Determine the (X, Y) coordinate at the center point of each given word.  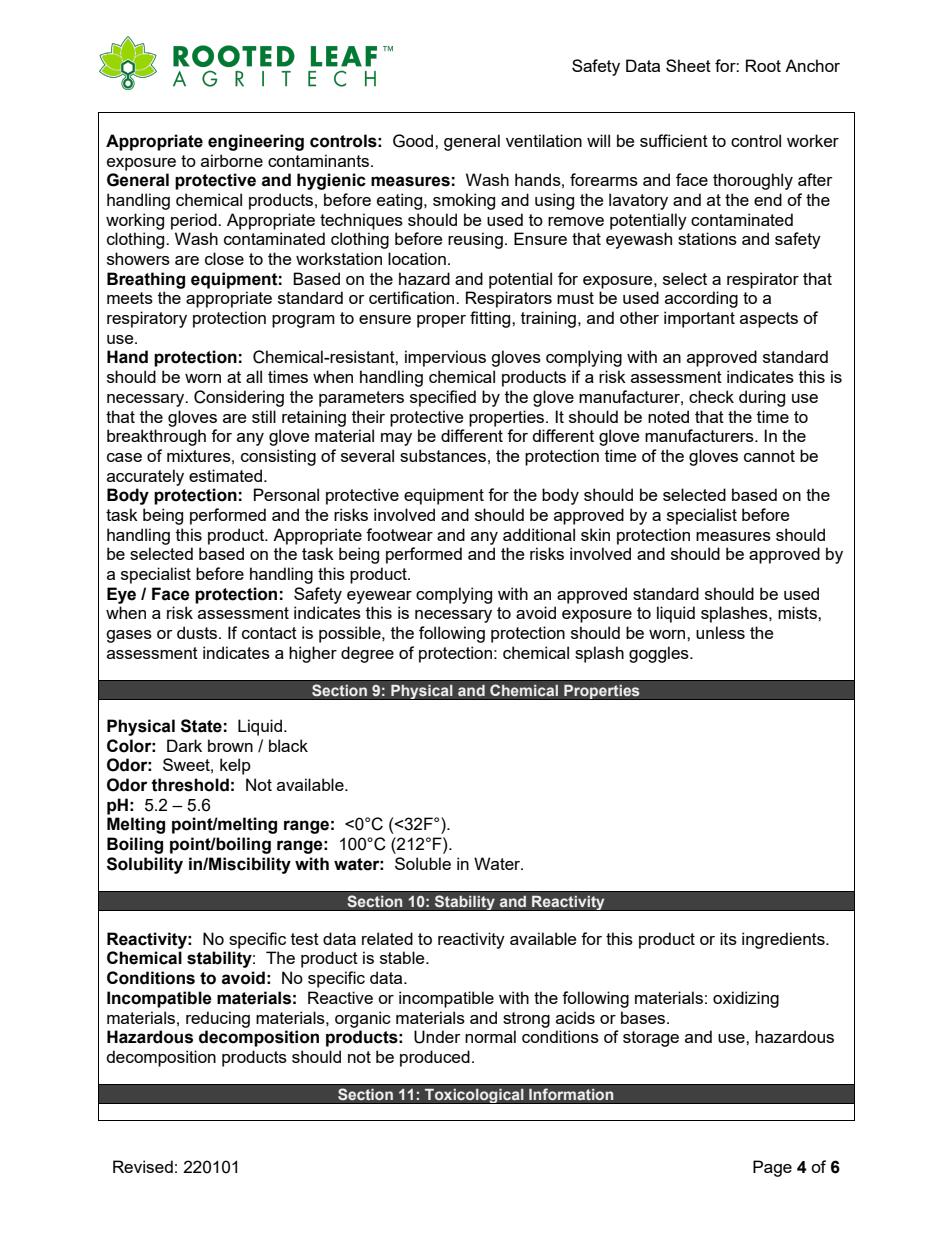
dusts (197, 632)
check (711, 396)
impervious (445, 358)
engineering (256, 142)
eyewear (379, 597)
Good (414, 141)
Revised (143, 1166)
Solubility (145, 865)
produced (435, 1058)
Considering (239, 398)
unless (720, 632)
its (728, 938)
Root (763, 65)
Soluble (423, 863)
